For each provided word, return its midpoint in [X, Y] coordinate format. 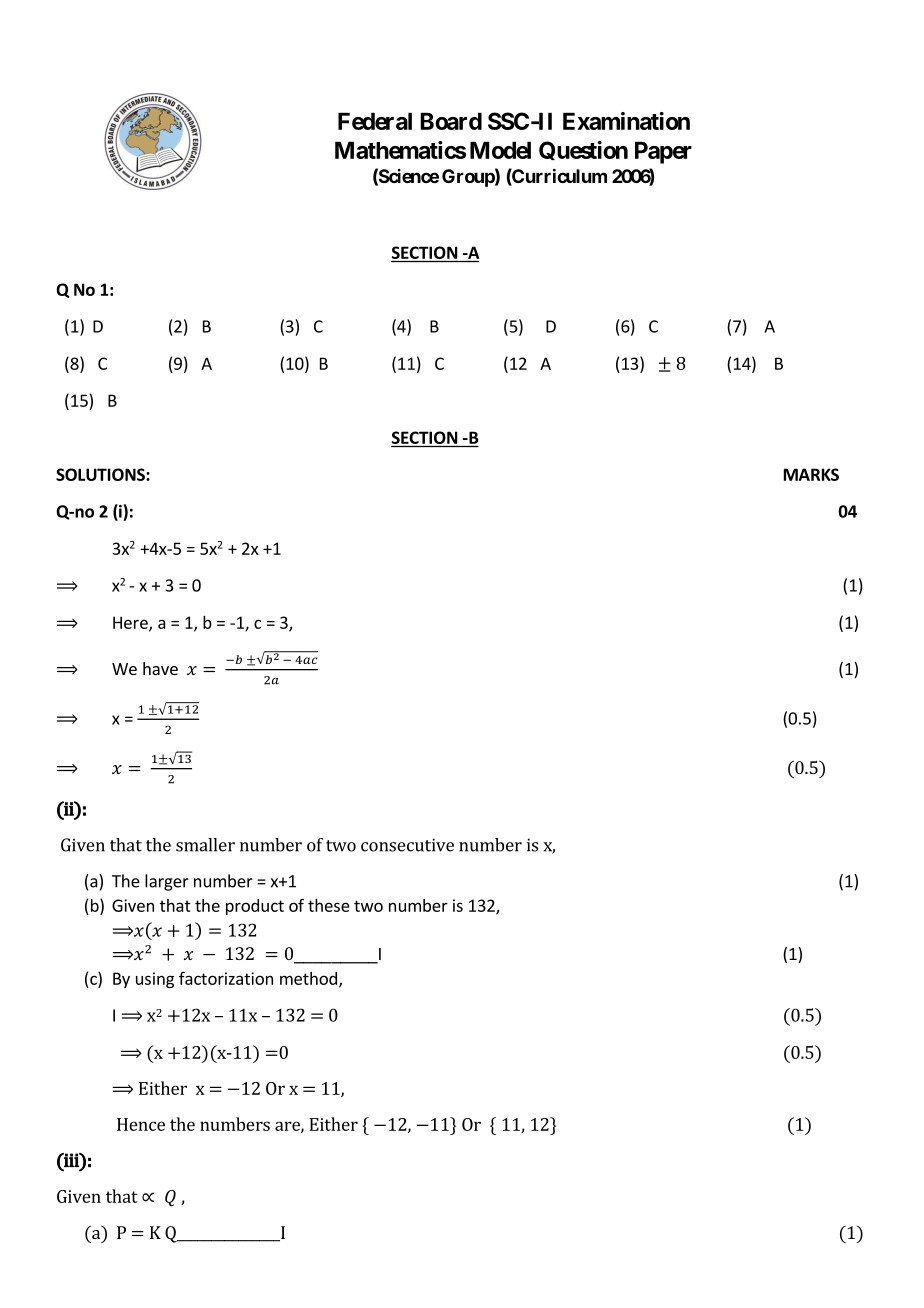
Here [131, 623]
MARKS [811, 474]
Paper [663, 152]
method [308, 978]
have [160, 668]
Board [451, 121]
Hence [141, 1124]
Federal [375, 121]
